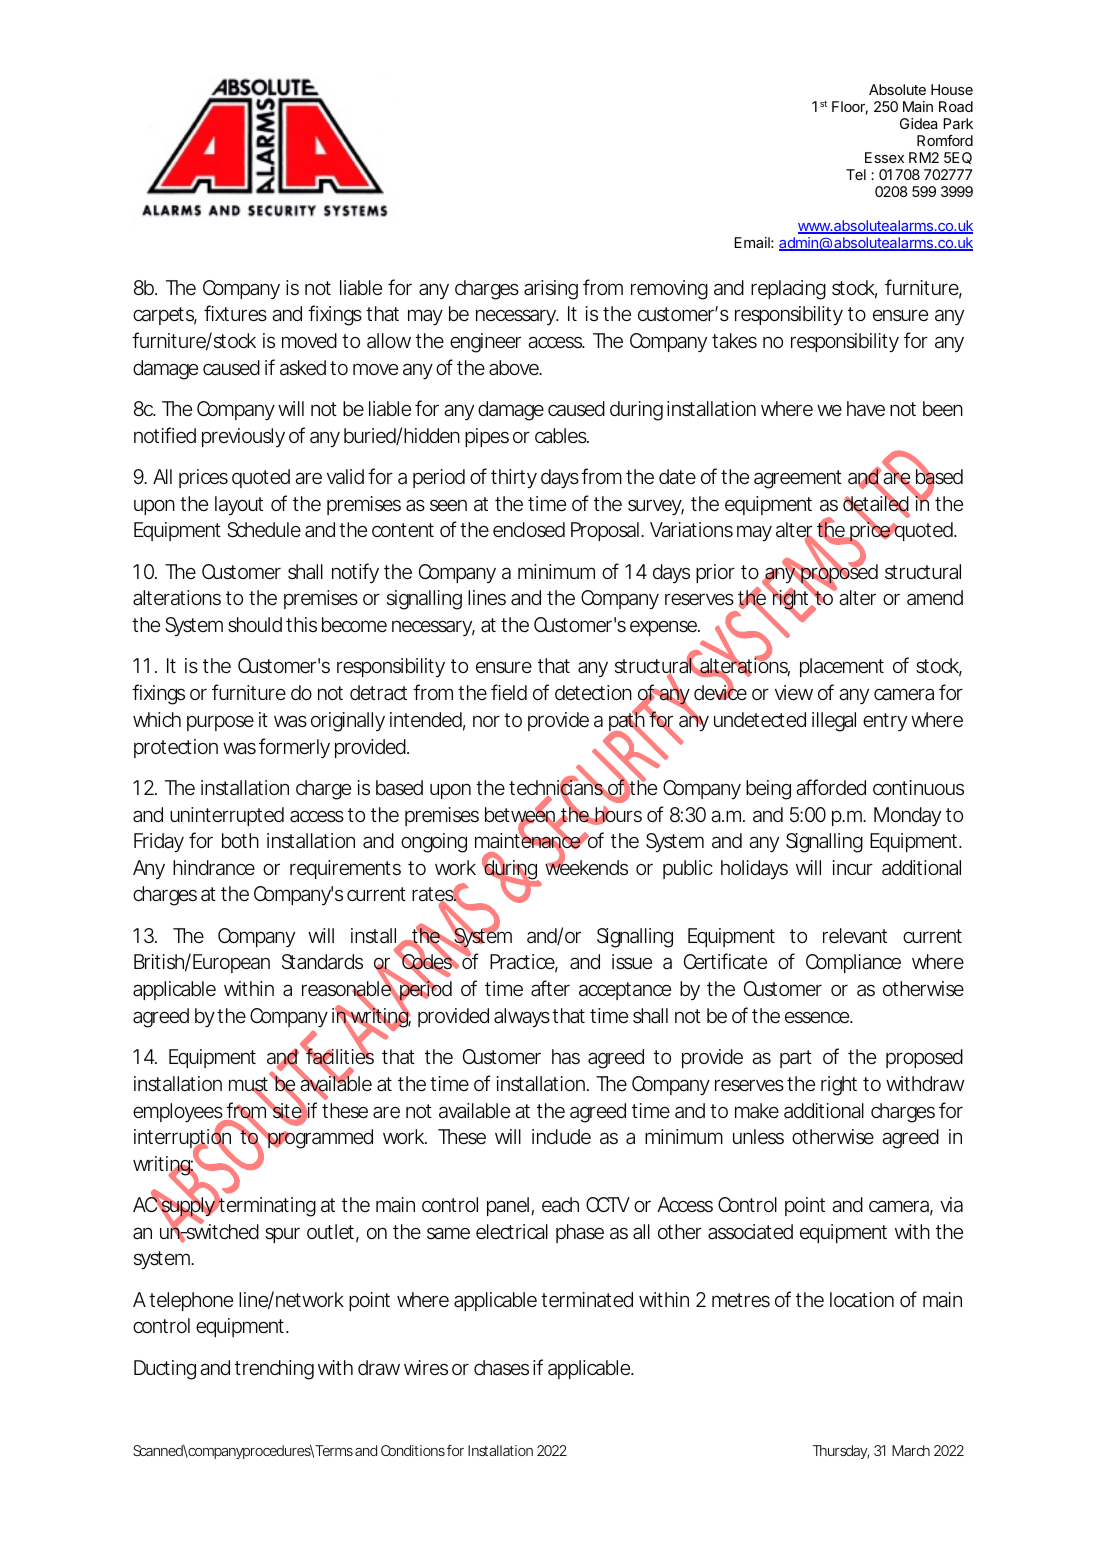 The image size is (1095, 1549). I want to click on agreement, so click(798, 479).
